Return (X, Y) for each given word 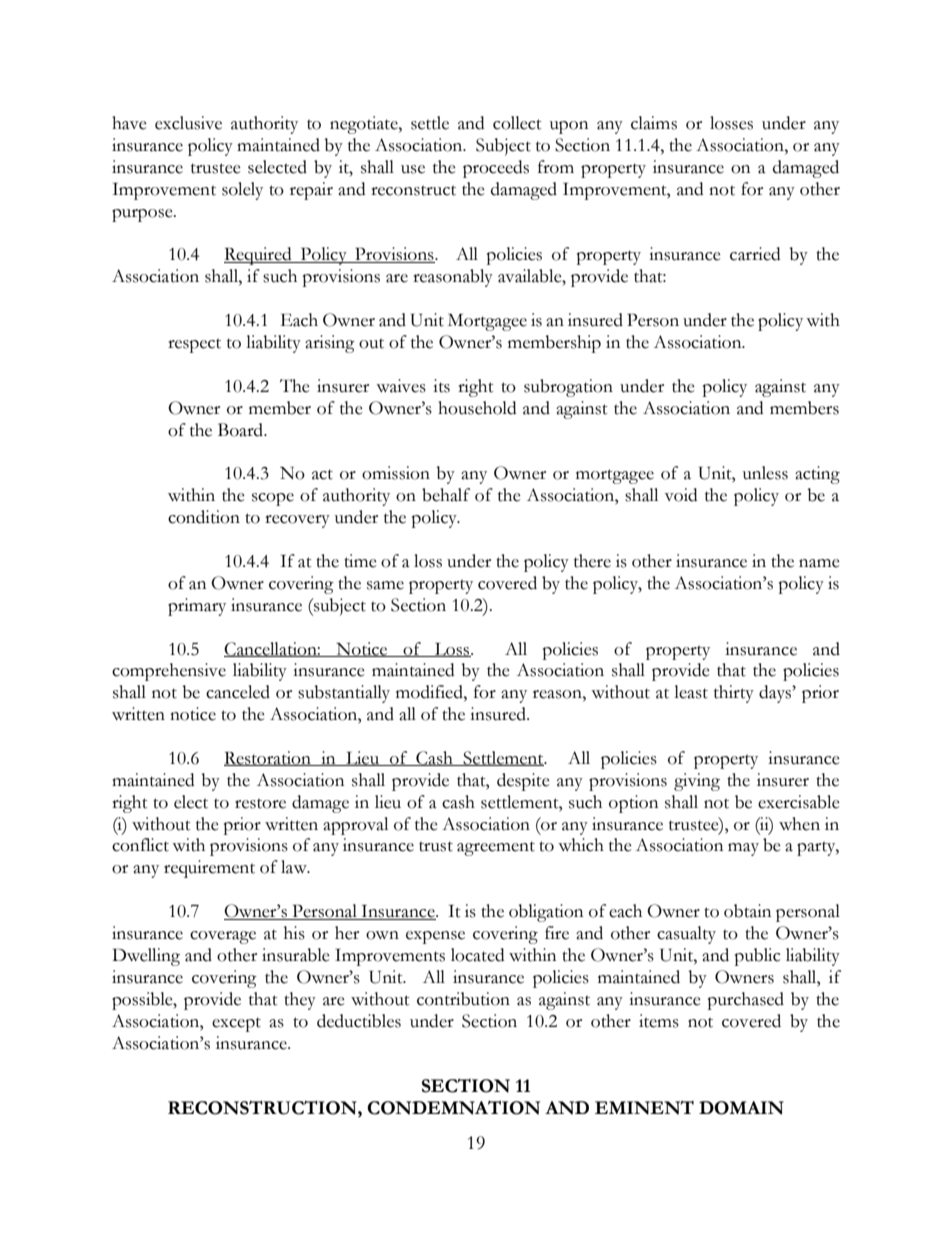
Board (242, 430)
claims (654, 123)
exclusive (188, 123)
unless (765, 473)
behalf (446, 495)
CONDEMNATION (453, 1107)
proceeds (496, 169)
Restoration (268, 758)
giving (697, 782)
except (236, 1024)
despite (523, 782)
